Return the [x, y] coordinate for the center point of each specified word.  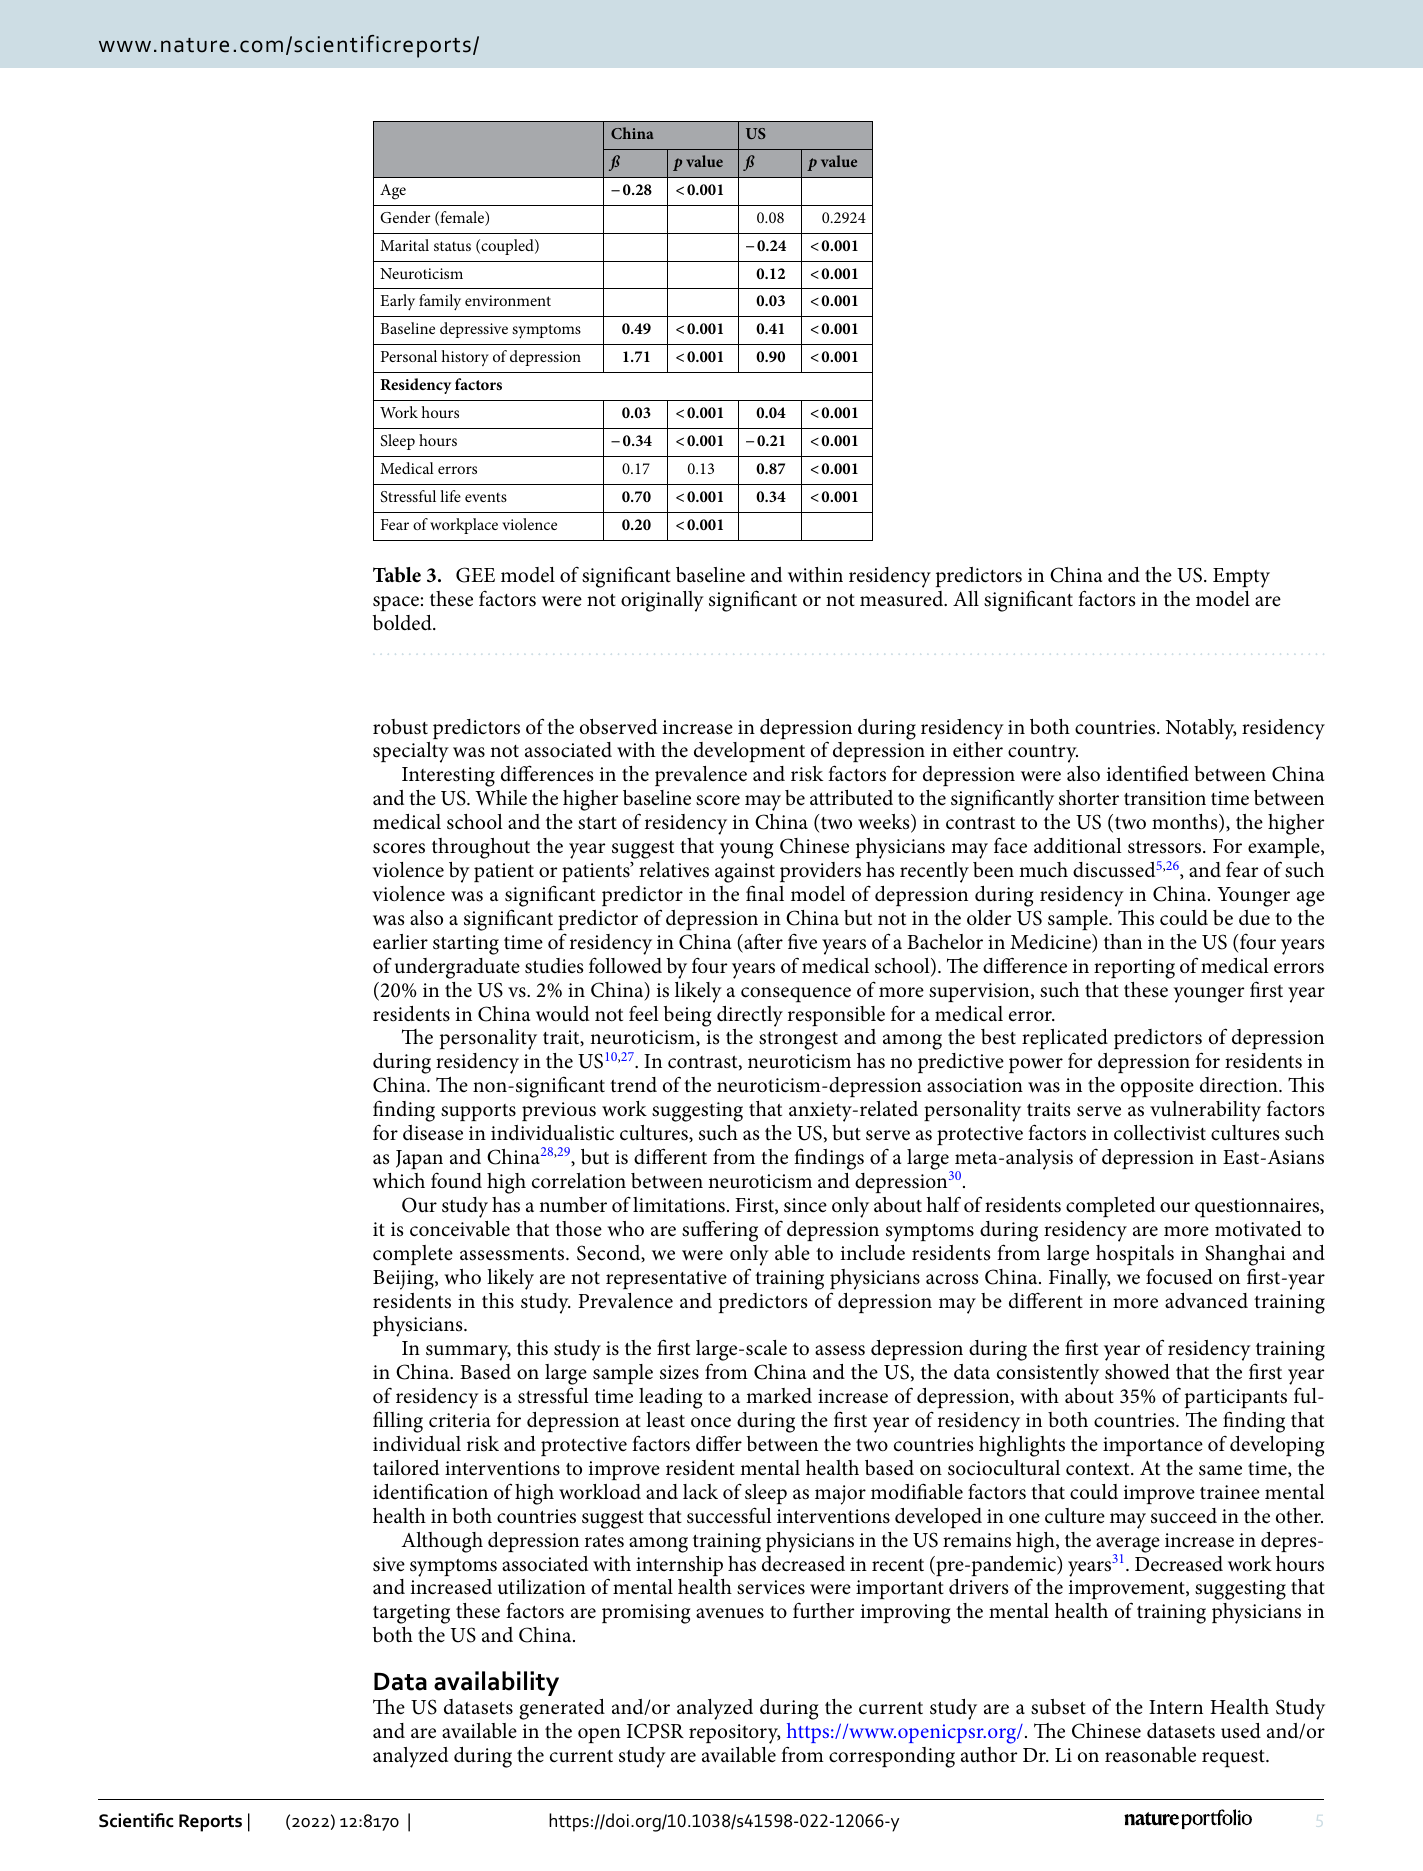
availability [496, 1683]
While [501, 798]
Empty [1241, 578]
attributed [851, 798]
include [873, 1253]
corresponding [892, 1757]
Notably [1201, 729]
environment [508, 300]
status [452, 246]
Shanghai [1245, 1255]
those [578, 1229]
